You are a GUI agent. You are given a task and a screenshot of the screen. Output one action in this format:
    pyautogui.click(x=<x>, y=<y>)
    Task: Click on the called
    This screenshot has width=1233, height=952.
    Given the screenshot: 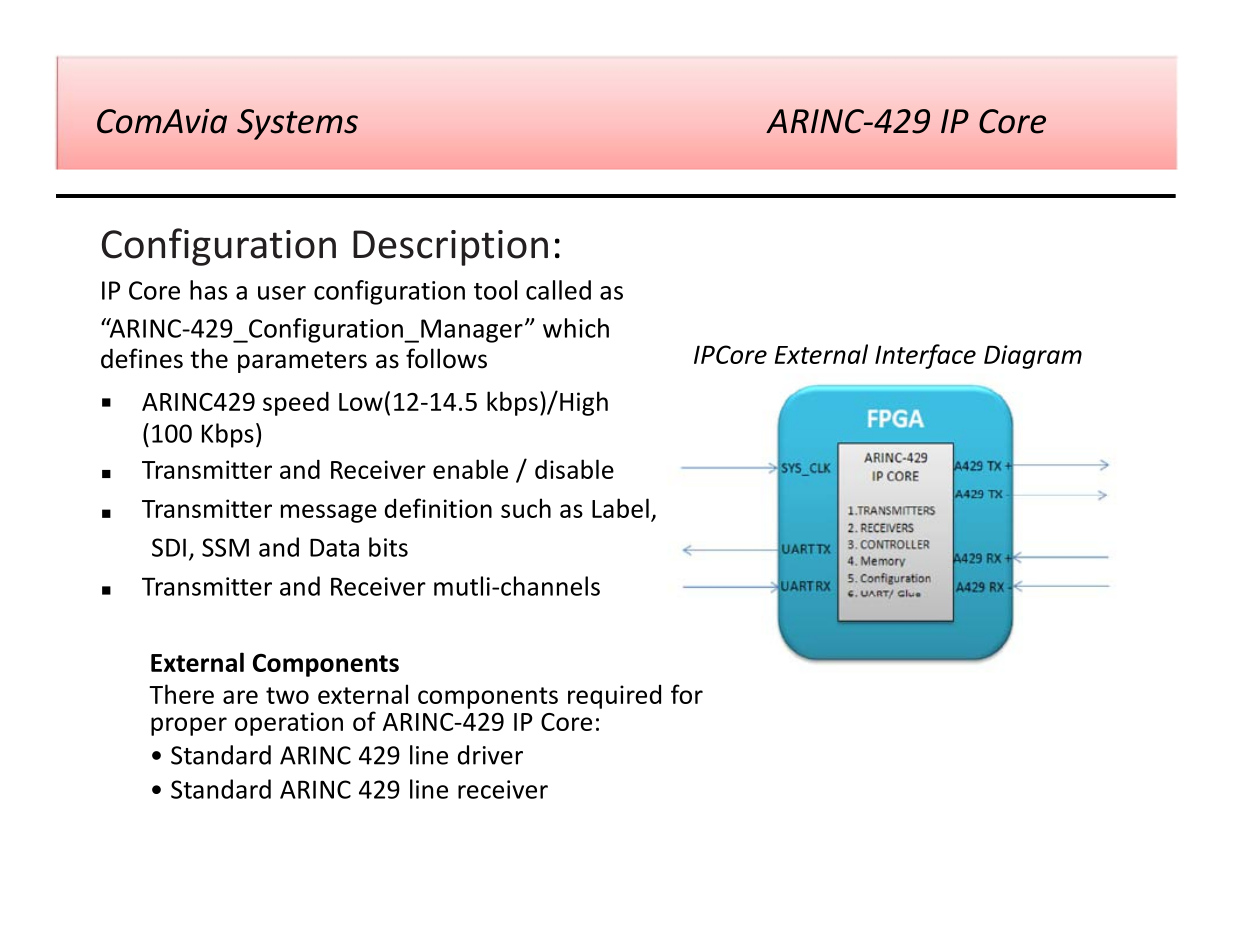 What is the action you would take?
    pyautogui.click(x=558, y=290)
